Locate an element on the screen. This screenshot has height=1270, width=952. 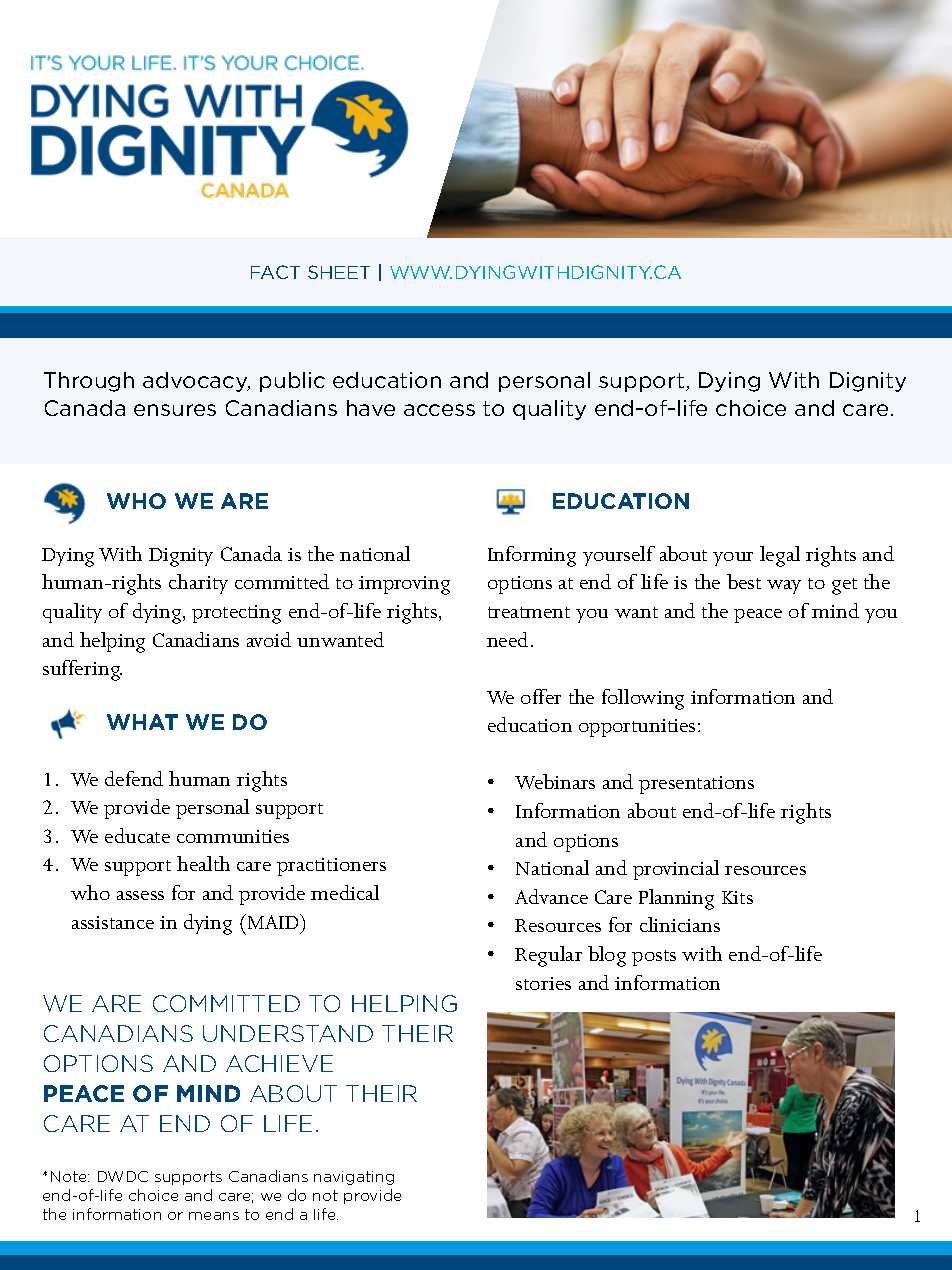
navigating is located at coordinates (354, 1178).
